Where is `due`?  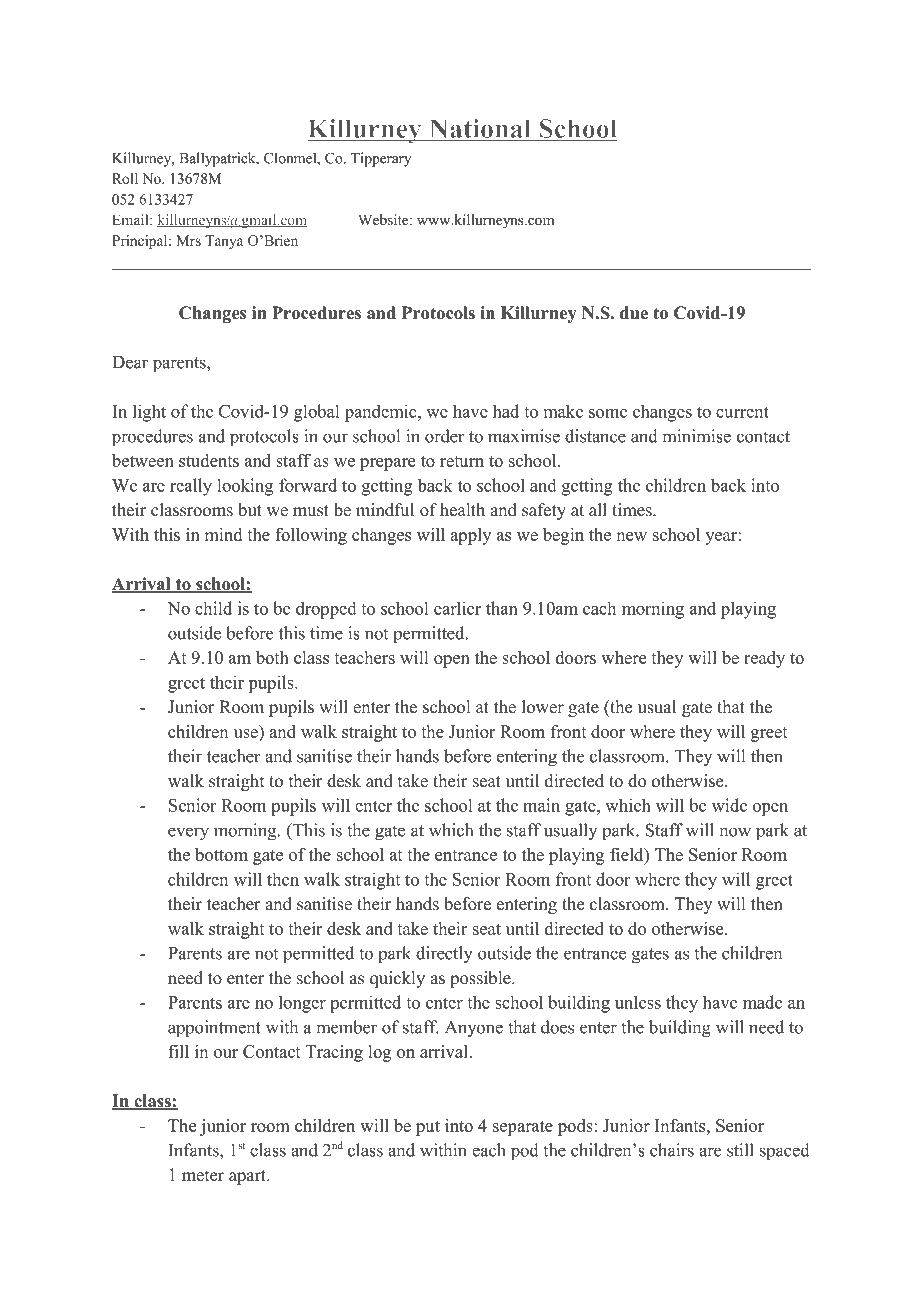
due is located at coordinates (634, 313).
